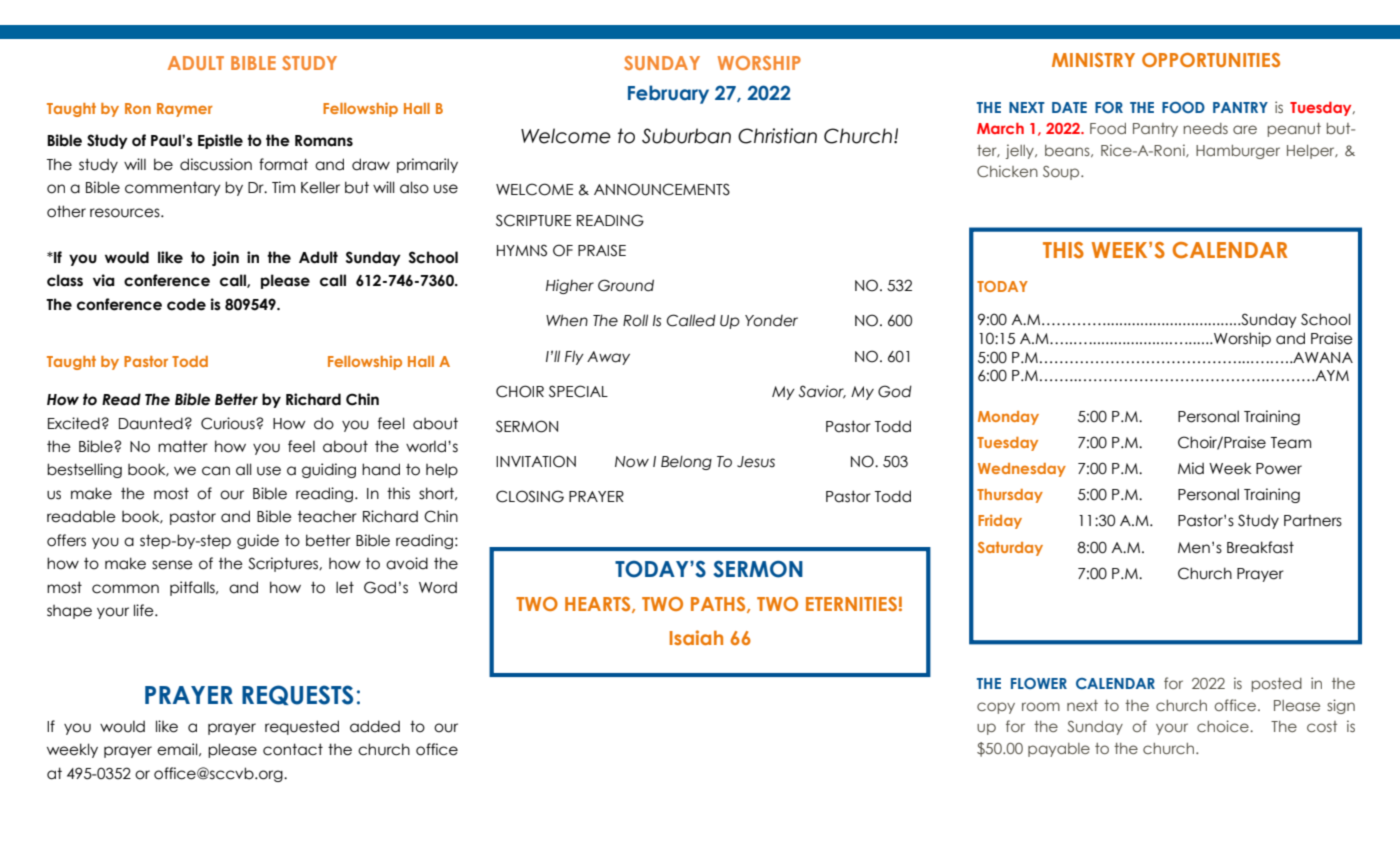 The height and width of the screenshot is (850, 1400). Describe the element at coordinates (626, 285) in the screenshot. I see `Ground` at that location.
